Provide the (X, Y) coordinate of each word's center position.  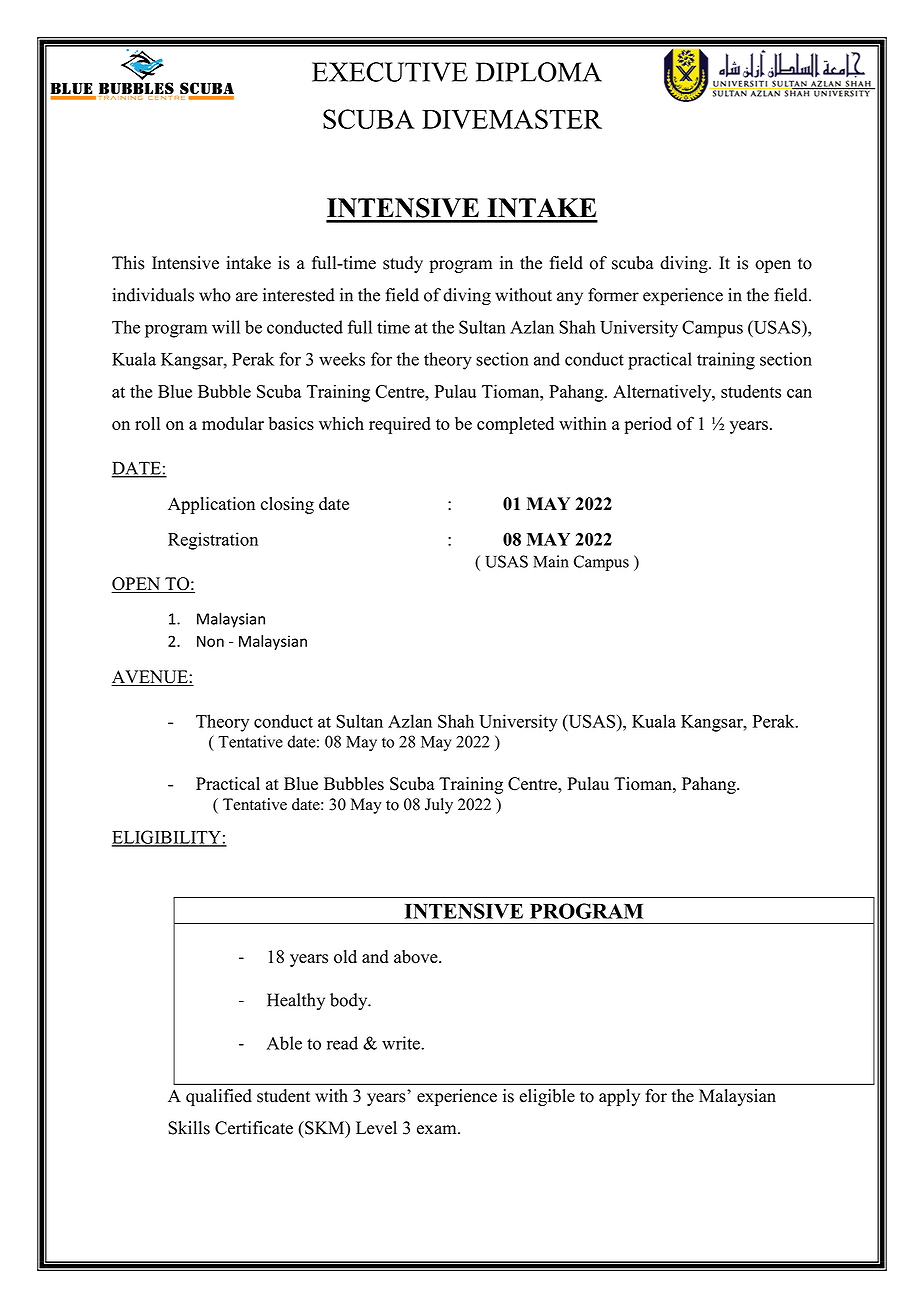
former (613, 295)
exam (438, 1130)
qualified (219, 1097)
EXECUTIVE (390, 72)
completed (515, 425)
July (439, 806)
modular (233, 423)
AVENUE (150, 678)
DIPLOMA (539, 72)
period (648, 425)
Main (551, 561)
